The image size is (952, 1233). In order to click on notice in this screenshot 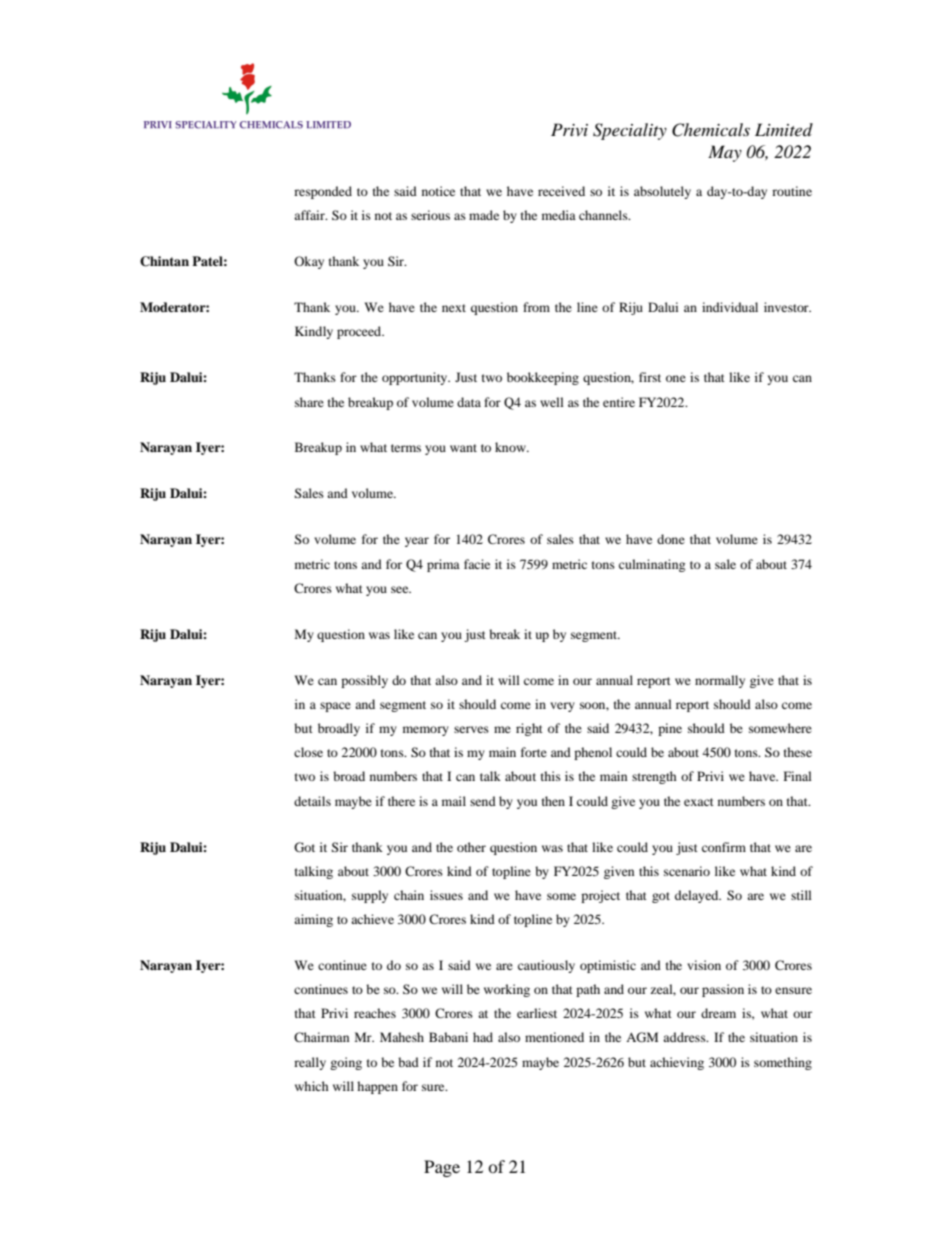, I will do `click(438, 191)`.
